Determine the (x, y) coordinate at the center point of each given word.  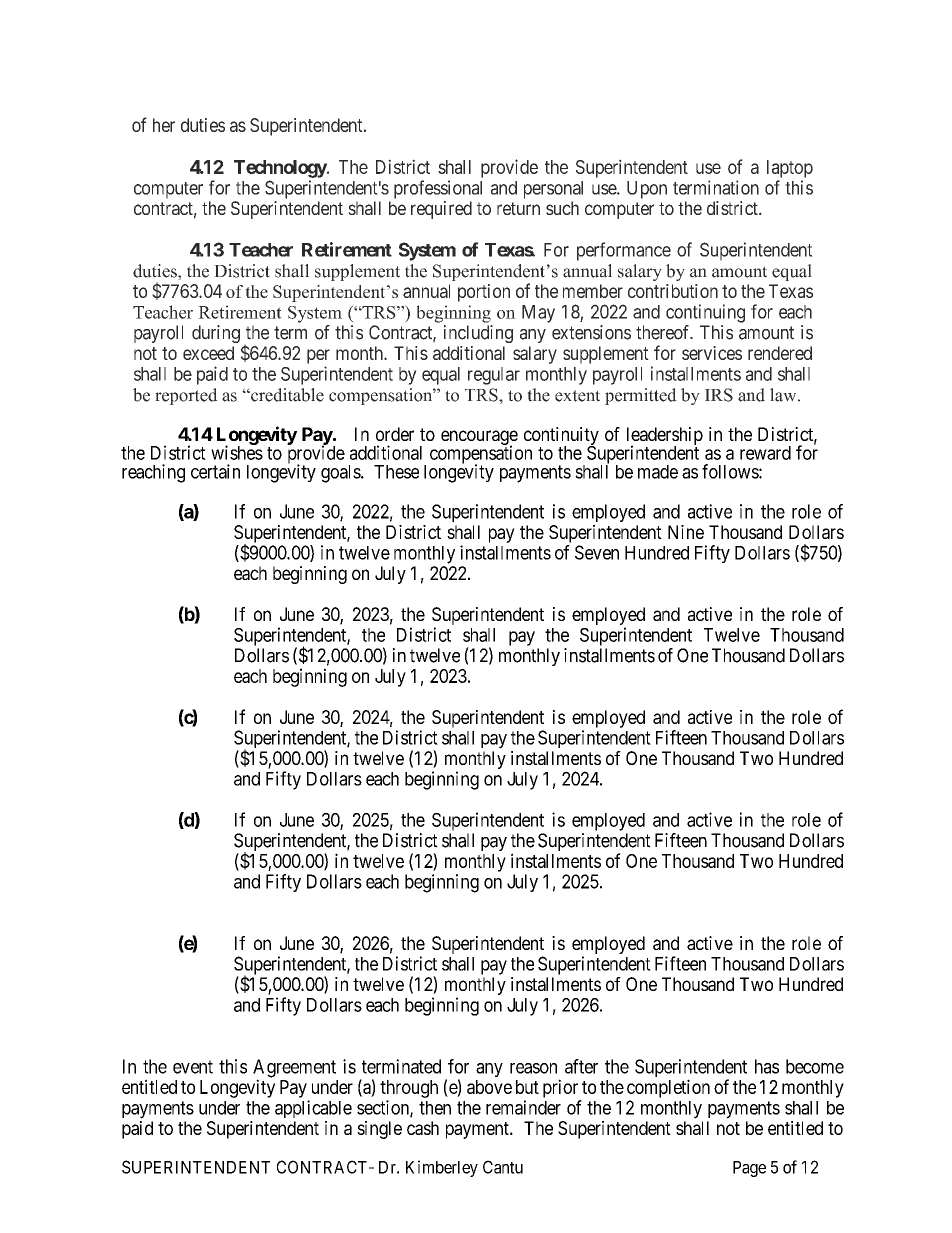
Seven (597, 552)
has (767, 1066)
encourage (479, 438)
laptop (790, 169)
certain (215, 471)
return (518, 208)
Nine (686, 532)
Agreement (294, 1069)
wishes (237, 452)
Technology (281, 169)
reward (765, 453)
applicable (313, 1109)
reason (533, 1068)
